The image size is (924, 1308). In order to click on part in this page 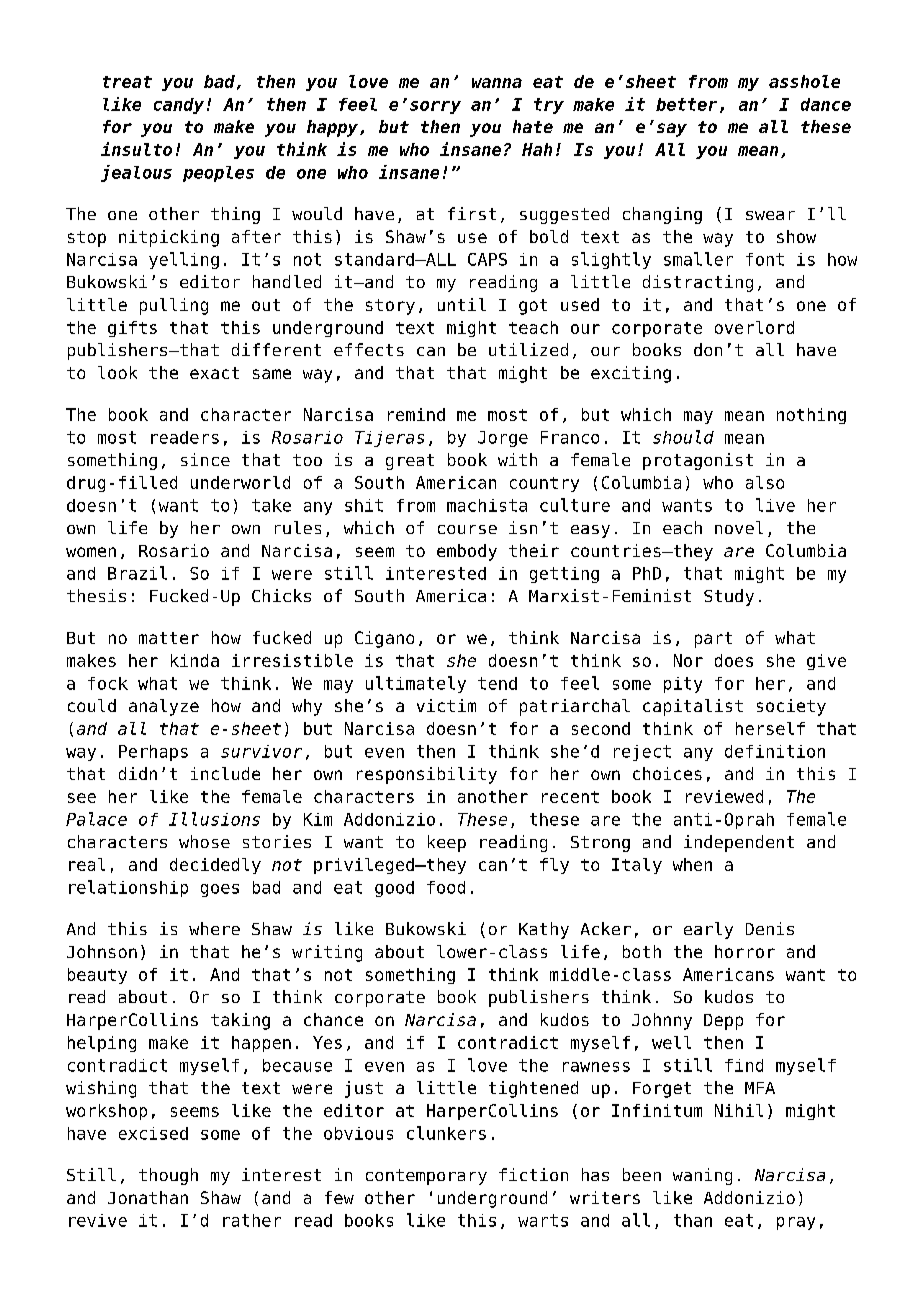, I will do `click(713, 640)`.
